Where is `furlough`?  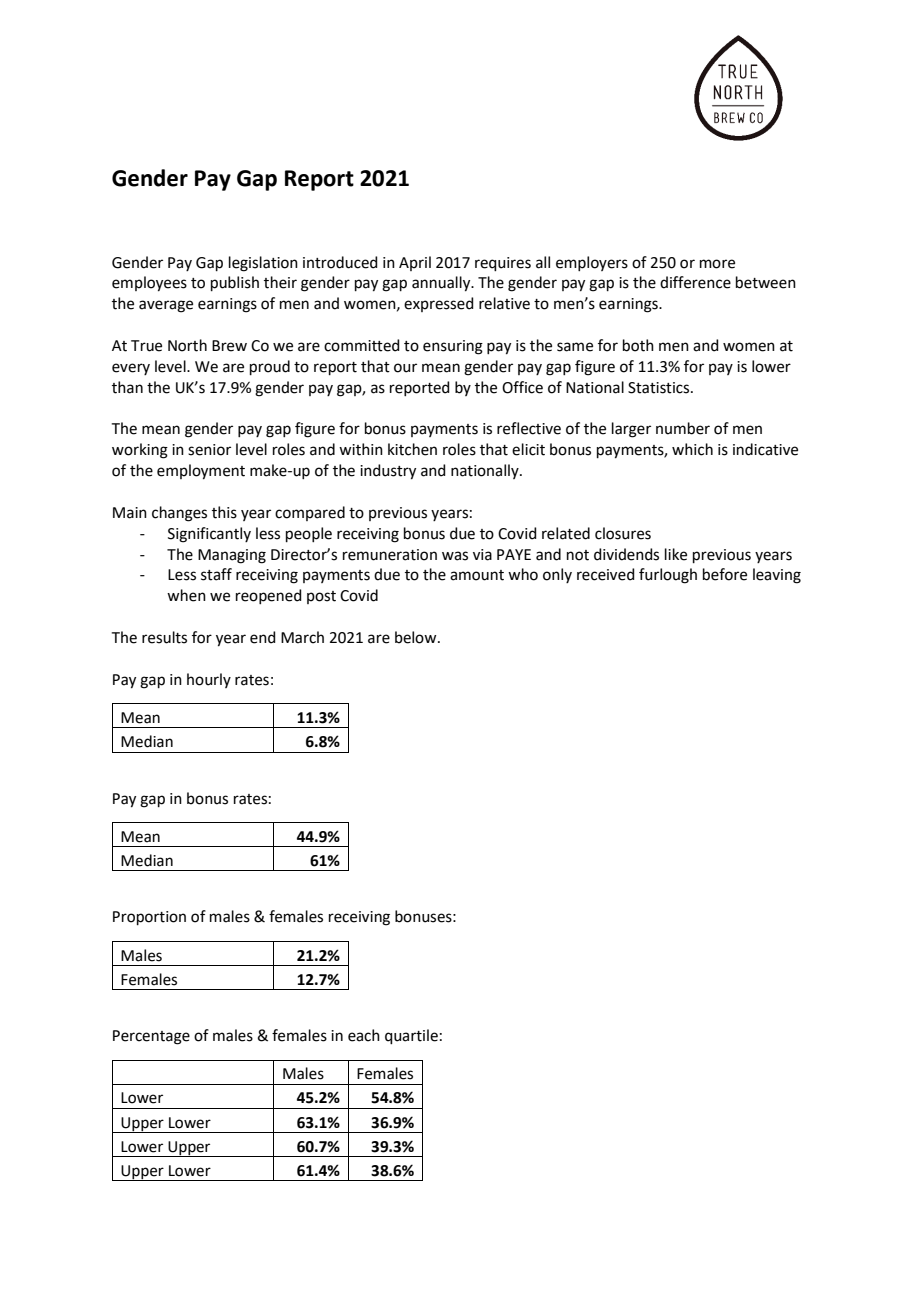 furlough is located at coordinates (668, 576).
